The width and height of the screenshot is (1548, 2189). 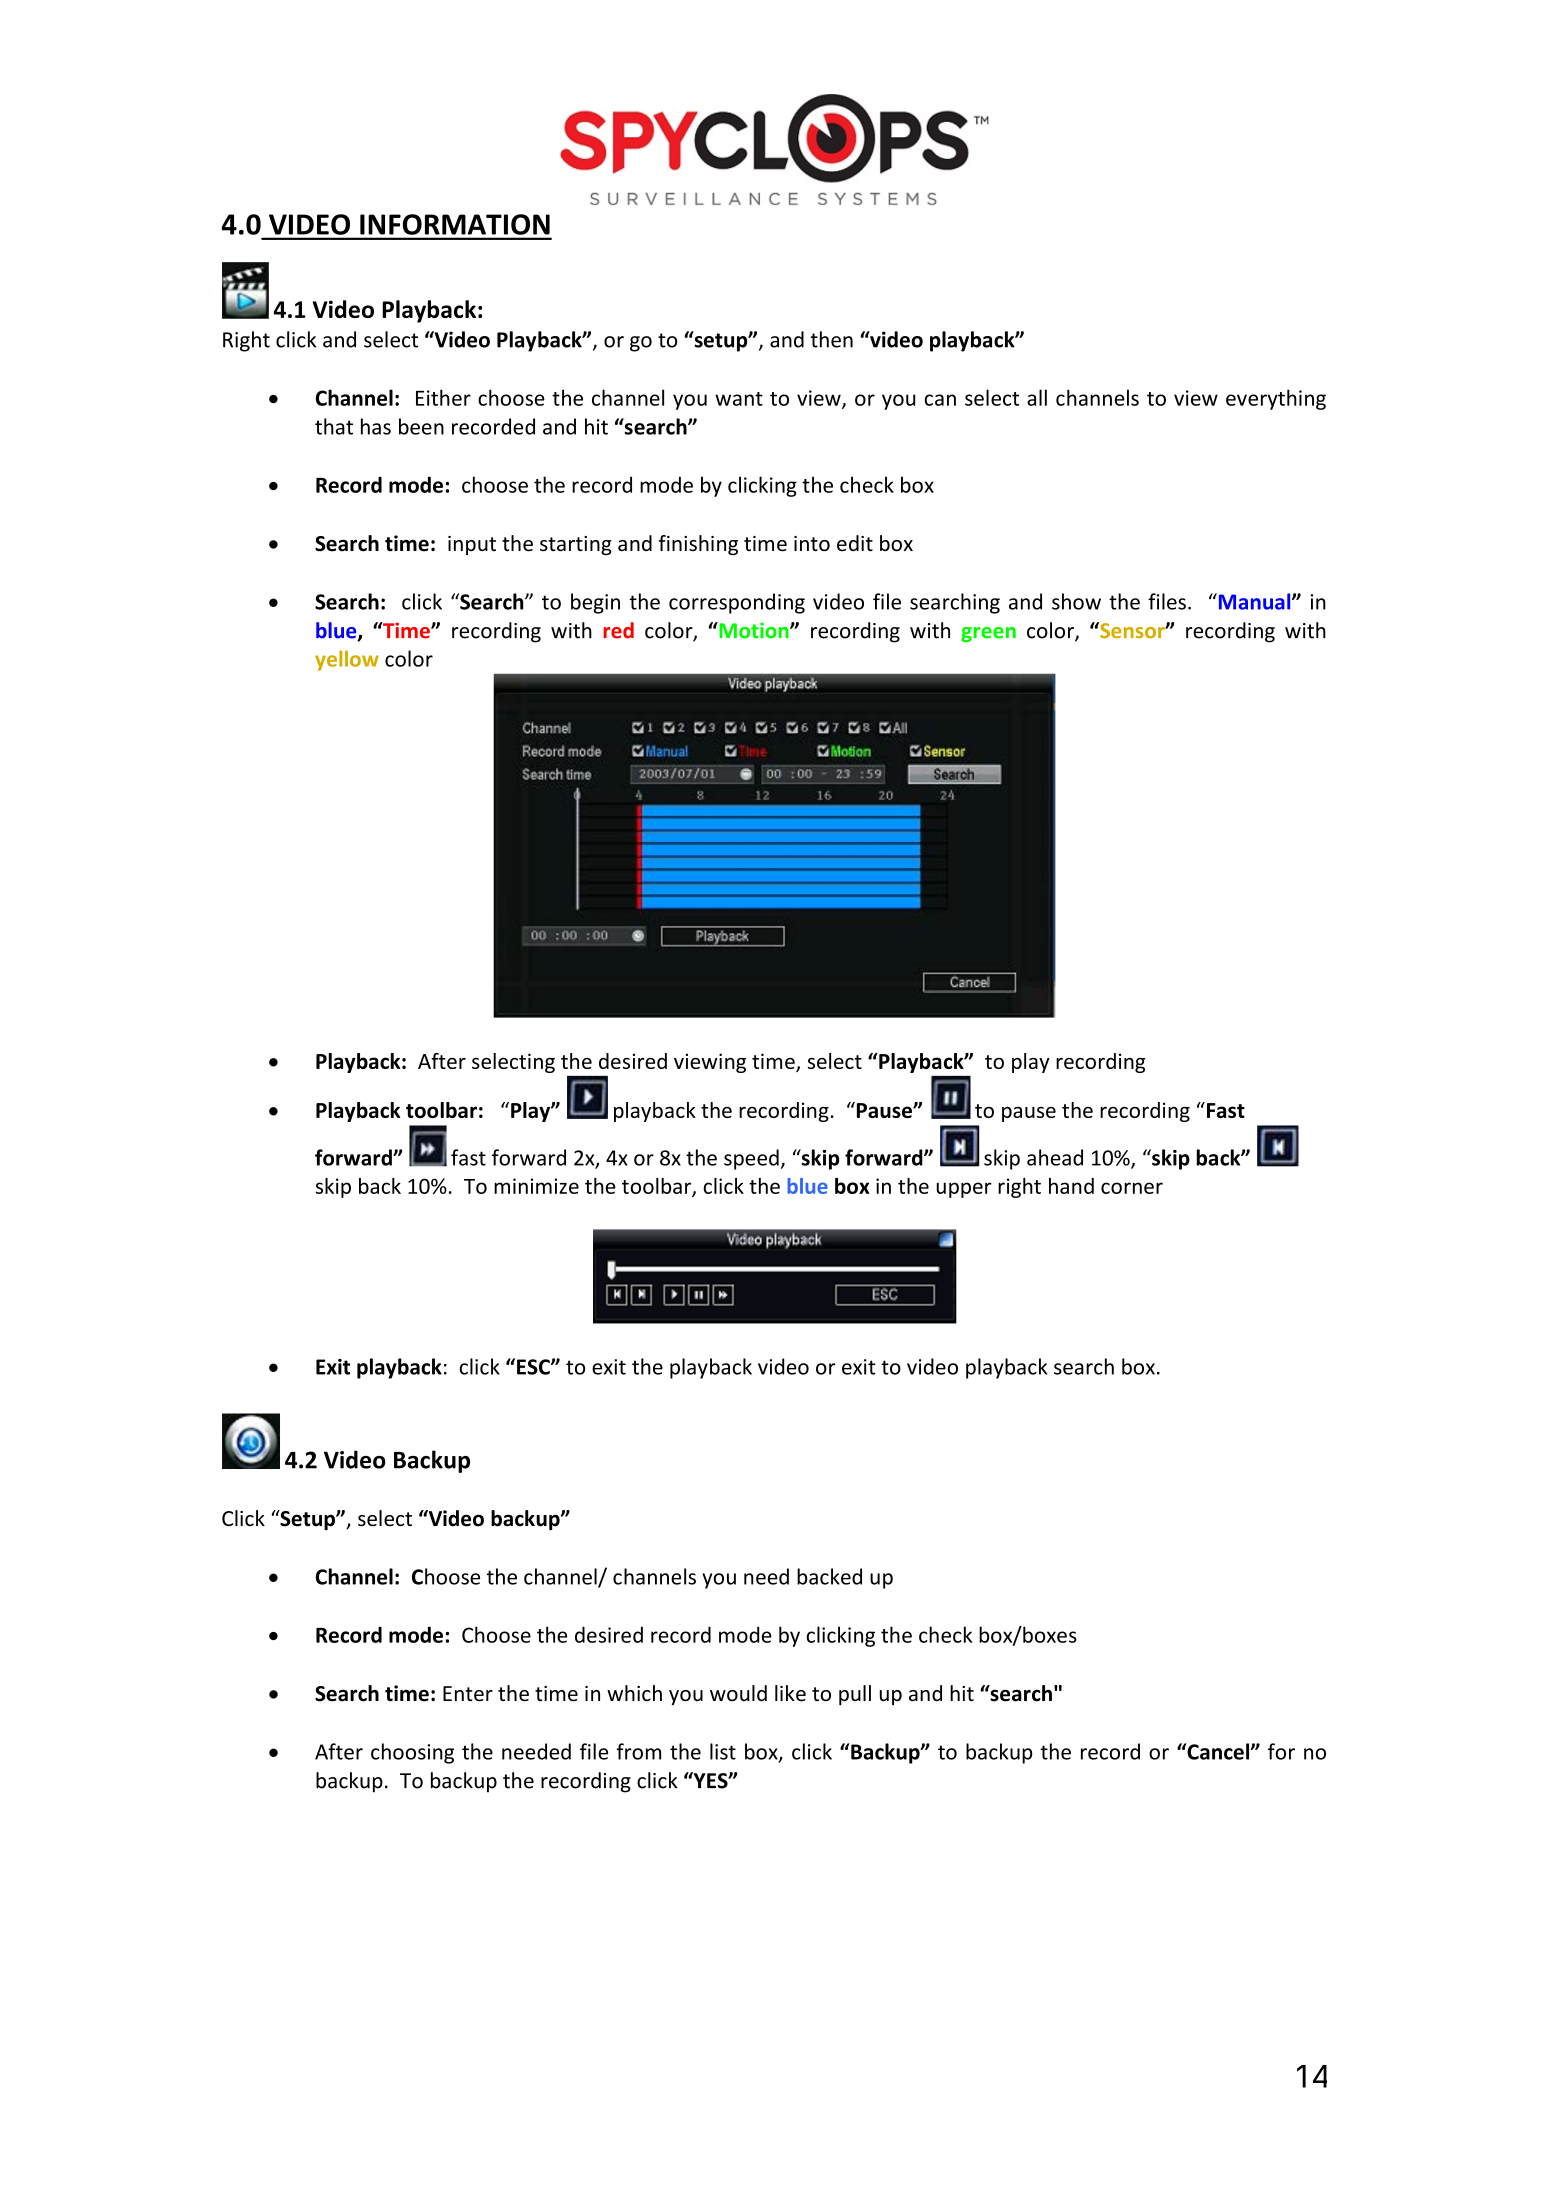 I want to click on Motion, so click(x=754, y=630).
